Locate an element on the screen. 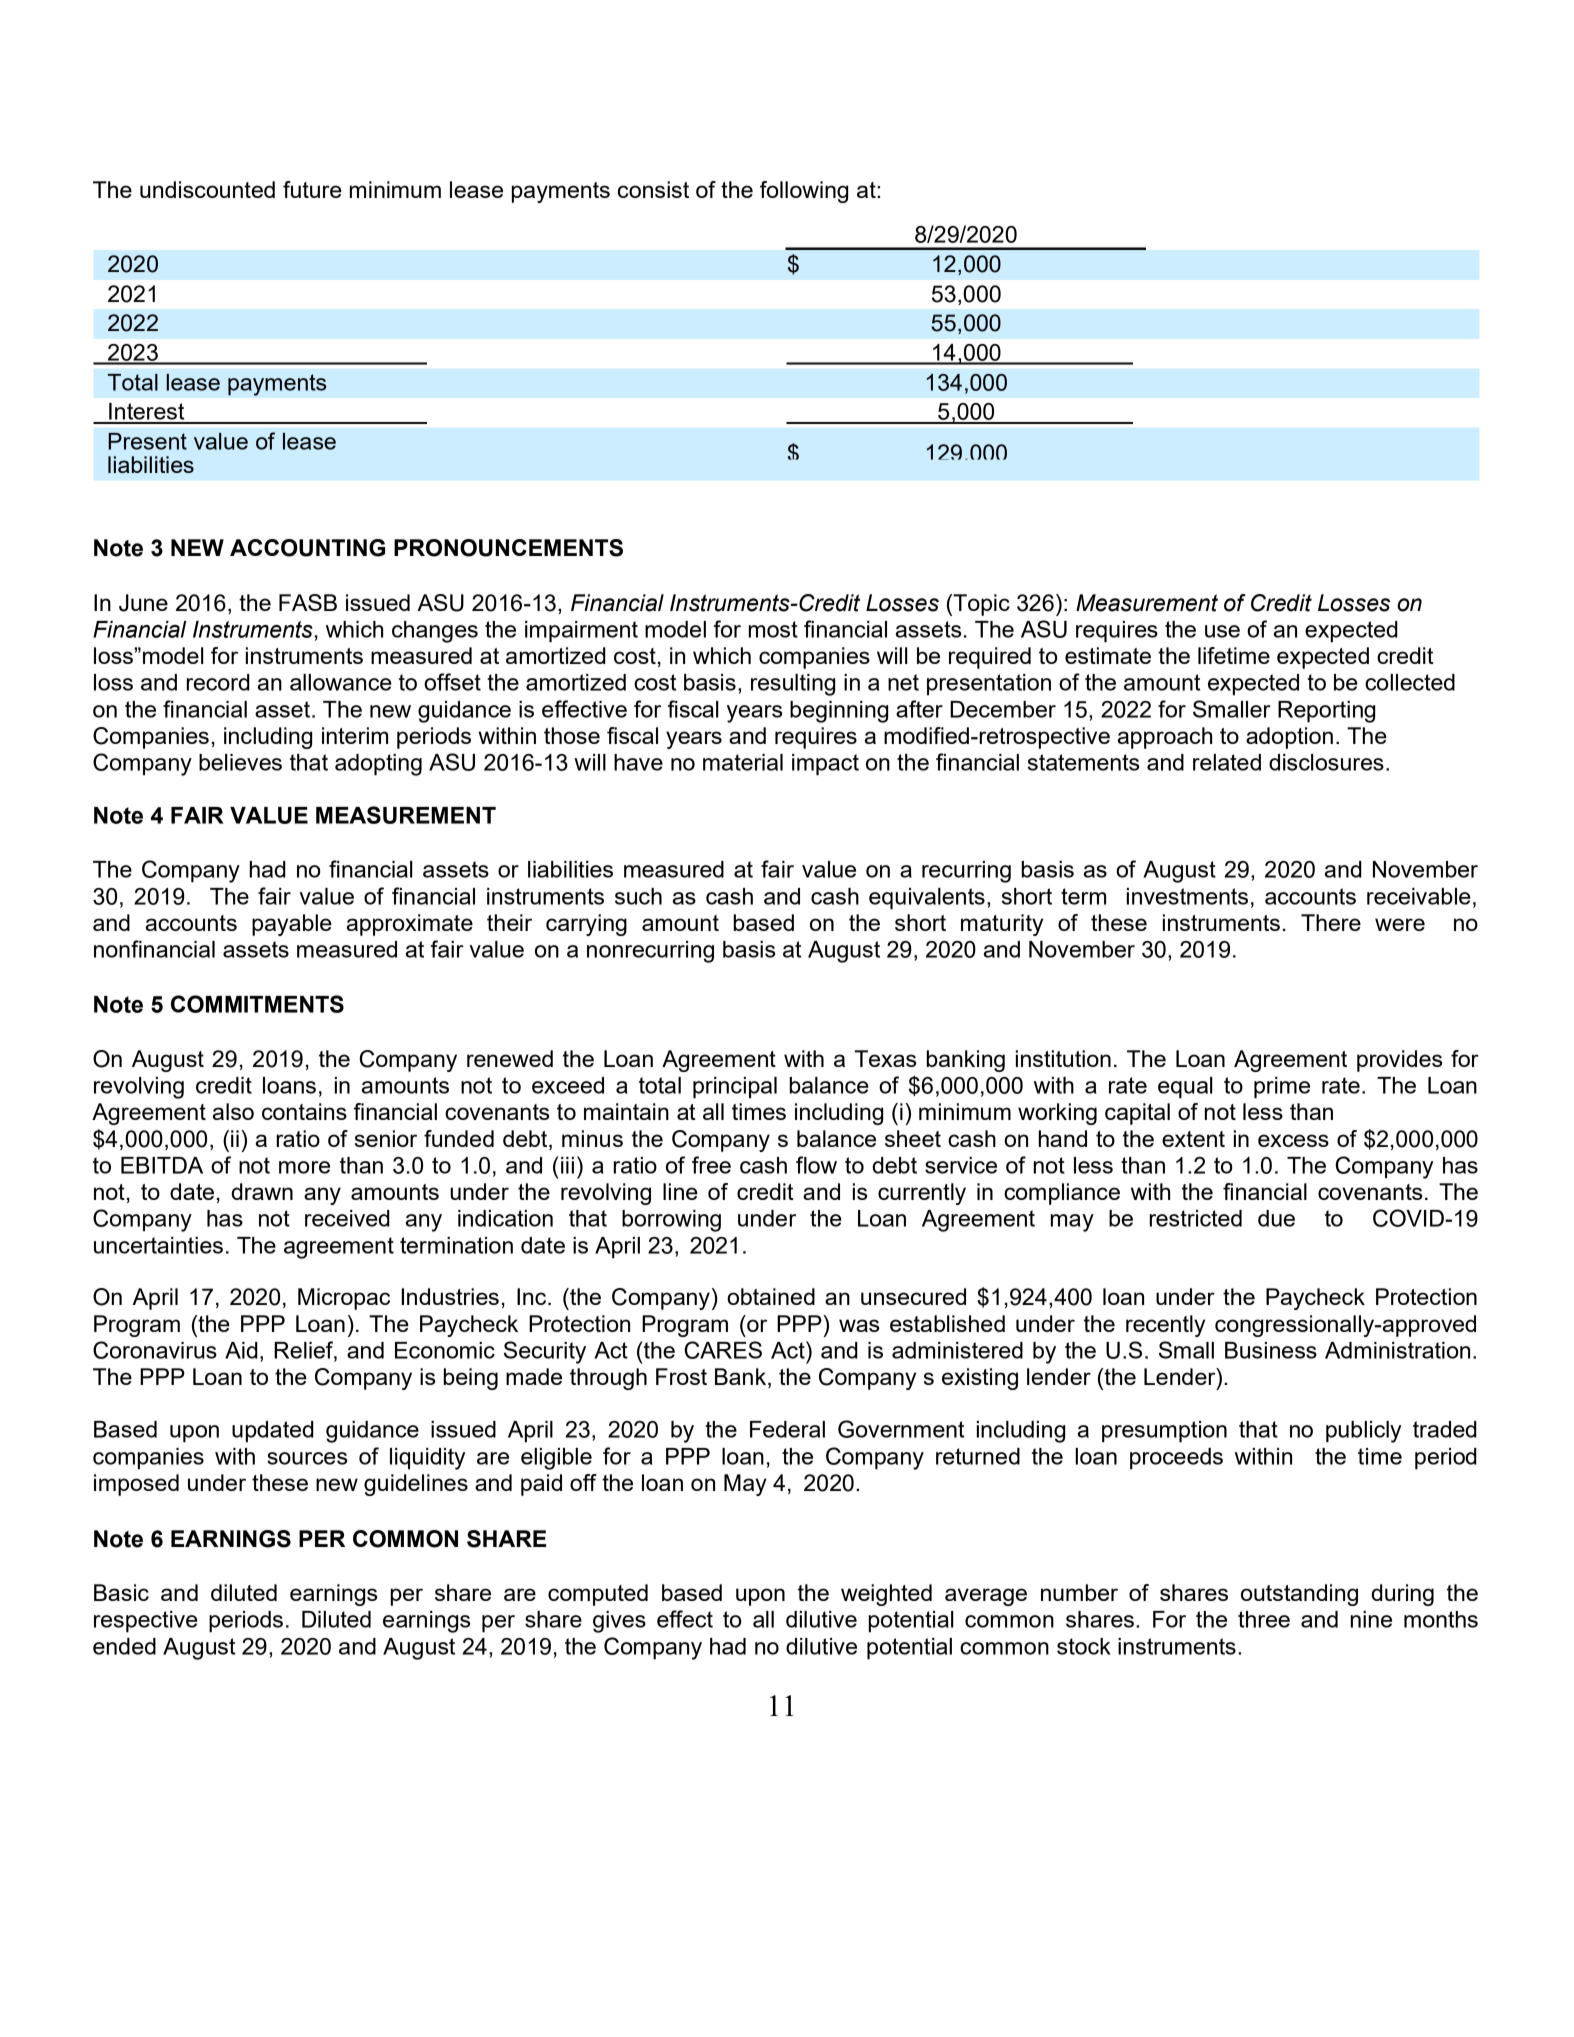 This screenshot has height=2037, width=1574. payable is located at coordinates (292, 925).
